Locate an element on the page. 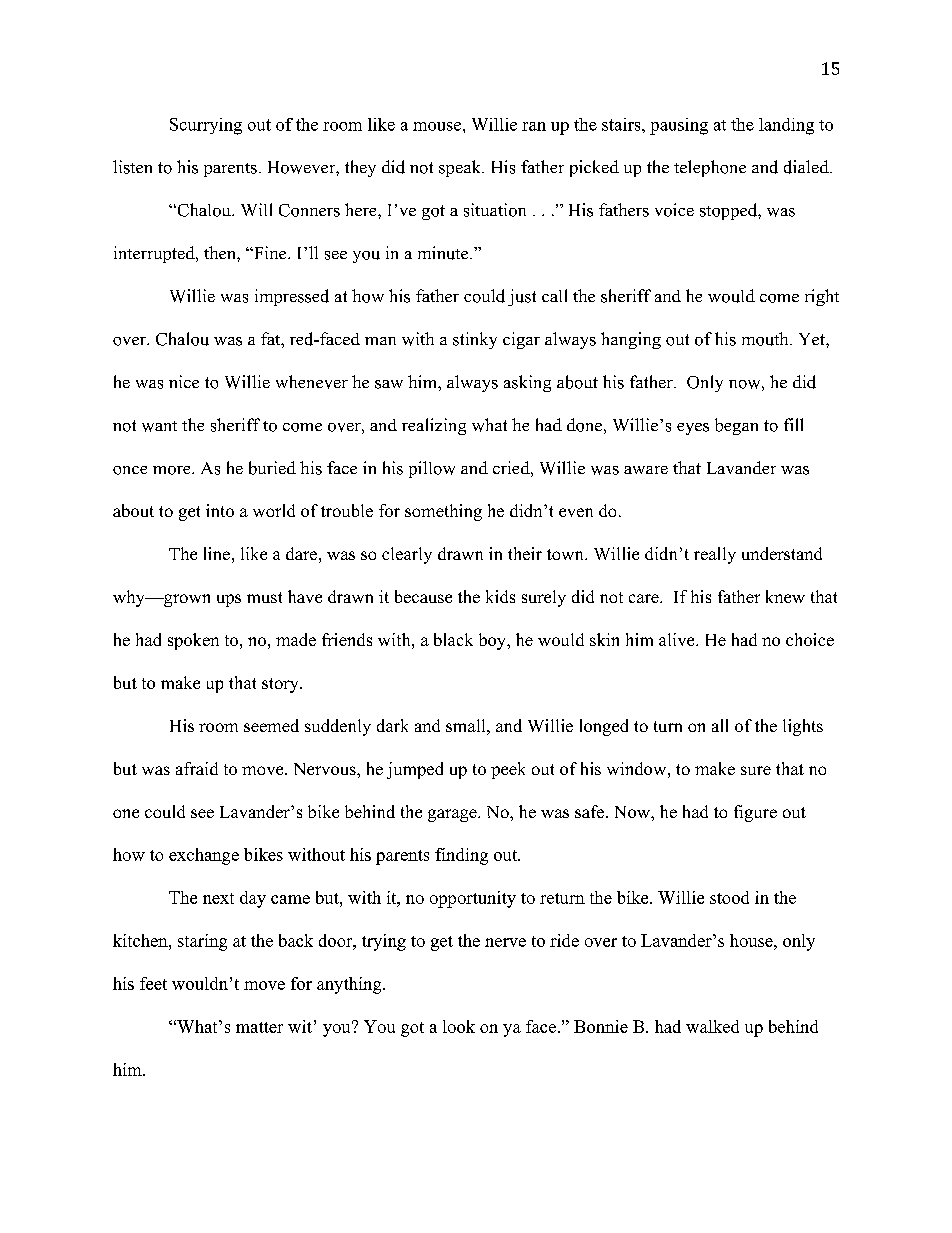 This page has height=1233, width=952. matter is located at coordinates (259, 1027).
